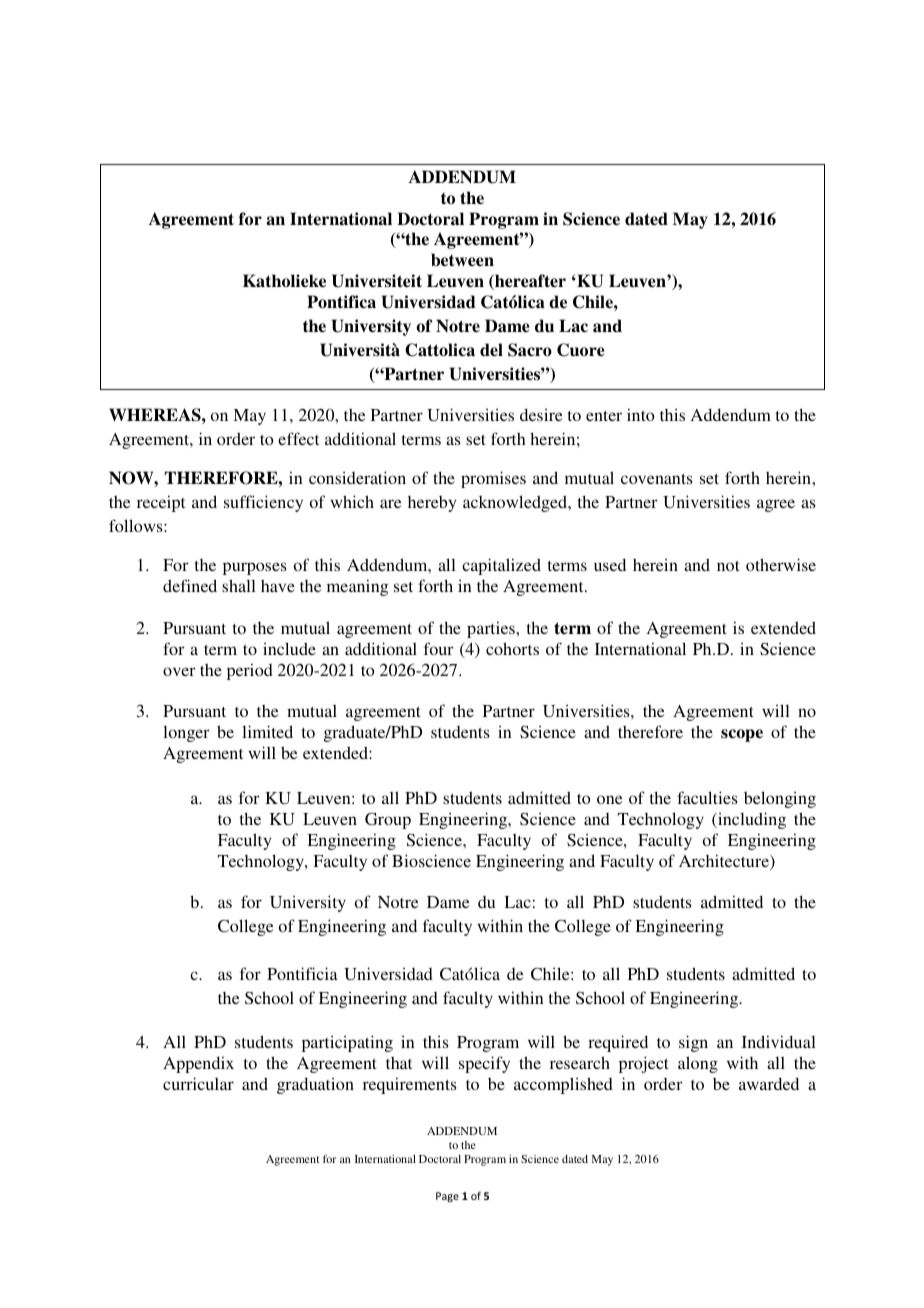 This document has height=1308, width=924. What do you see at coordinates (198, 1083) in the document?
I see `curricular` at bounding box center [198, 1083].
